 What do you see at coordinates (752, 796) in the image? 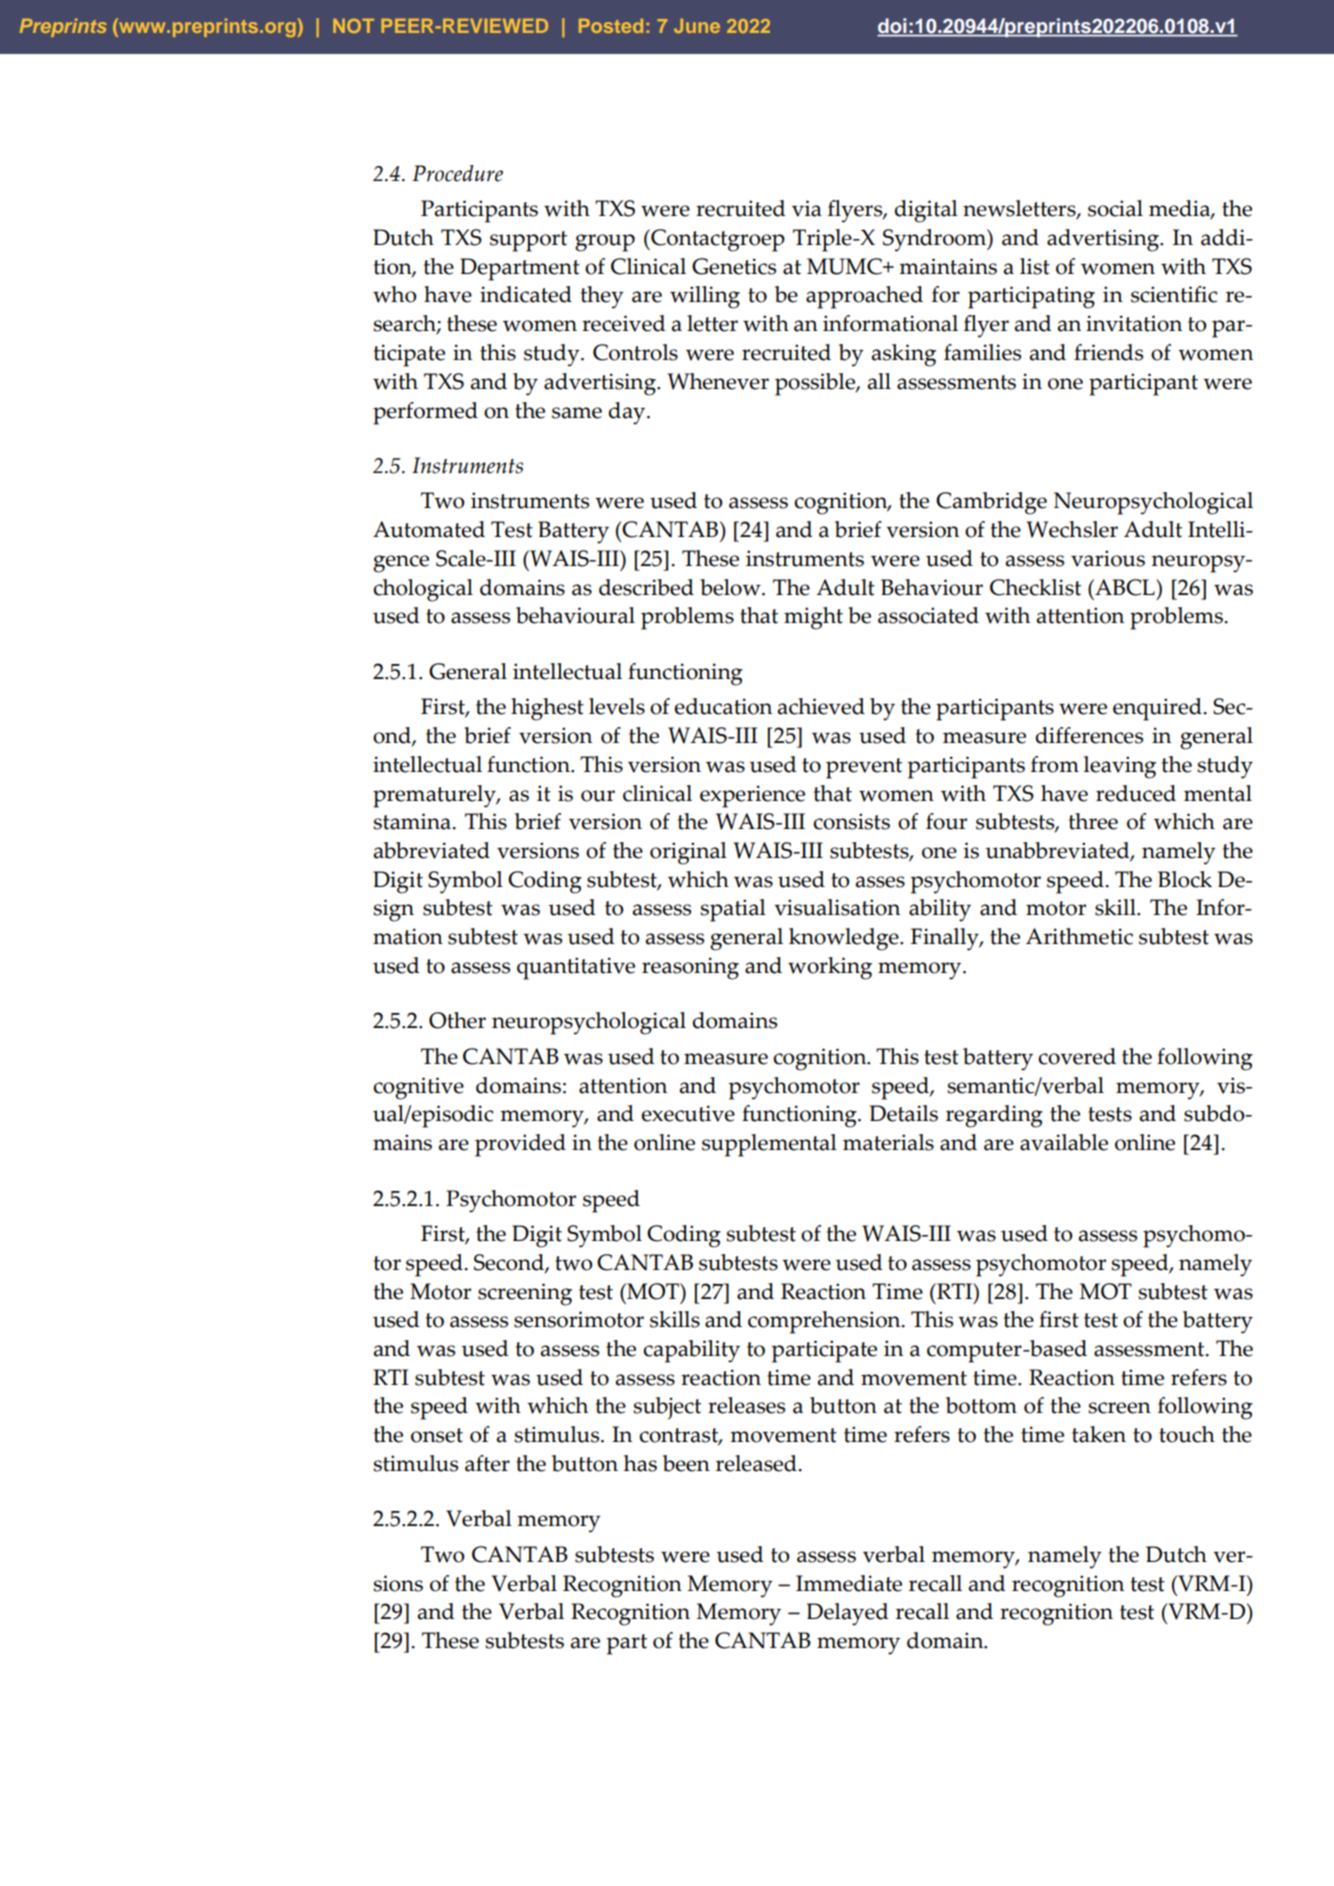
I see `experience` at bounding box center [752, 796].
